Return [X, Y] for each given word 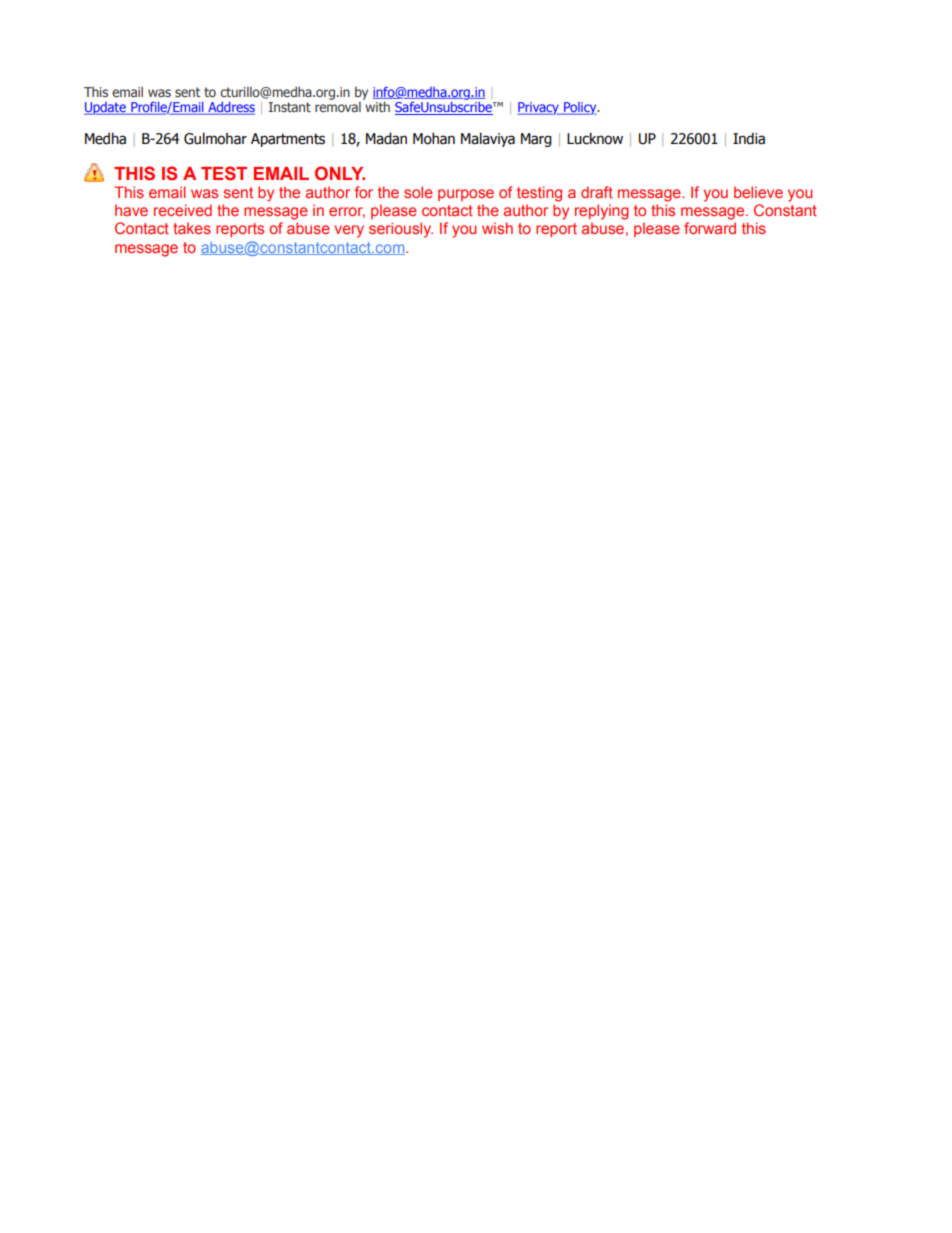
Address [230, 108]
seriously [401, 230]
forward [710, 228]
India [749, 138]
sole [418, 192]
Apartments [288, 140]
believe [758, 192]
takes [192, 228]
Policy [580, 108]
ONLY [340, 173]
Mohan [434, 138]
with [377, 106]
